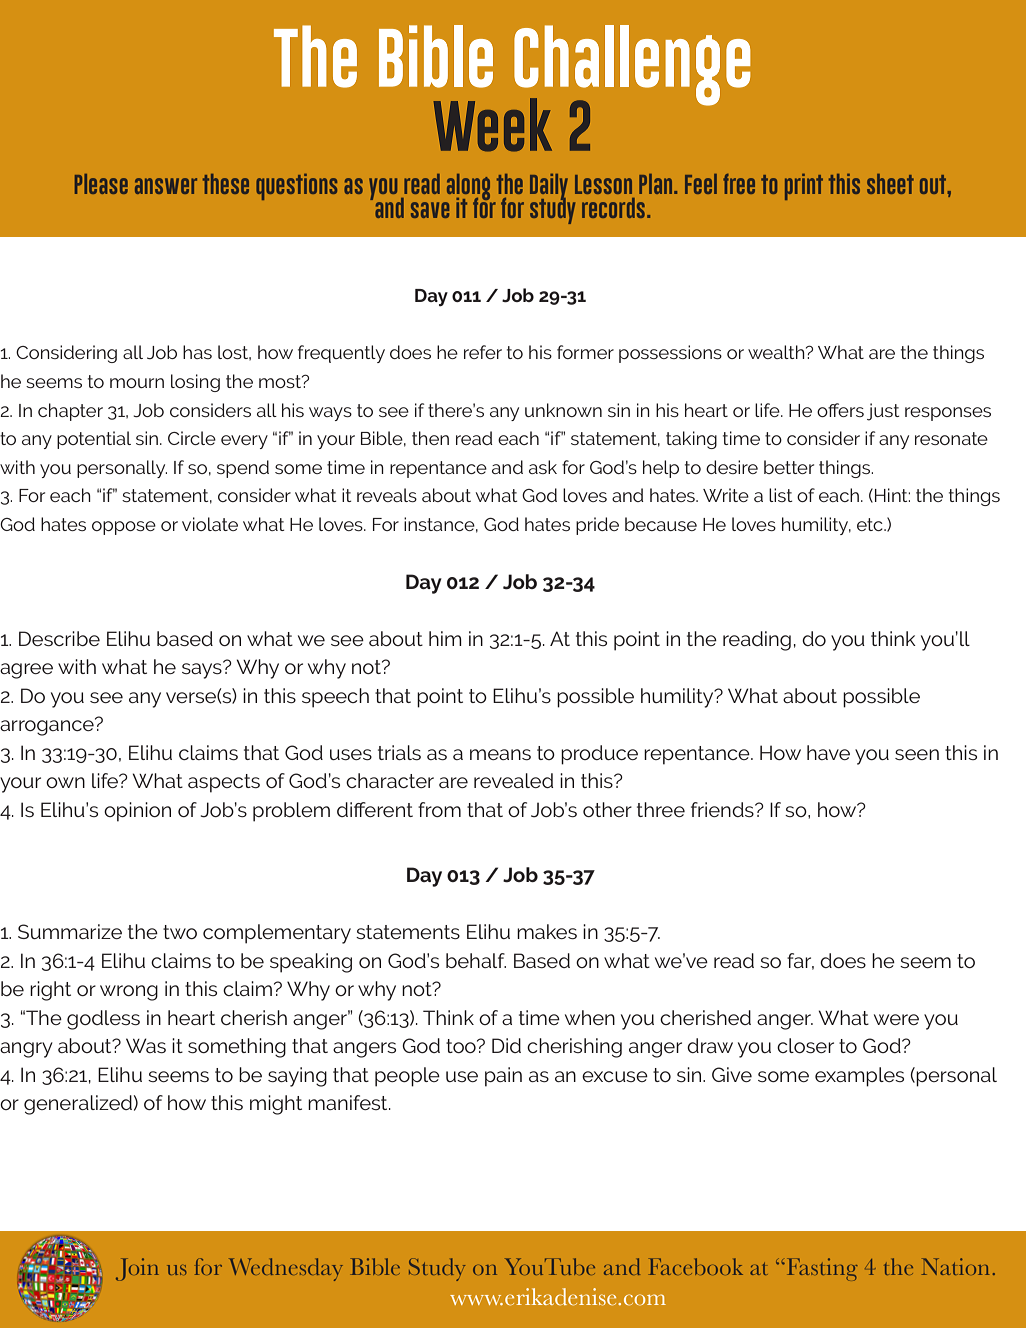 The width and height of the page is (1026, 1328). I want to click on him, so click(445, 638).
